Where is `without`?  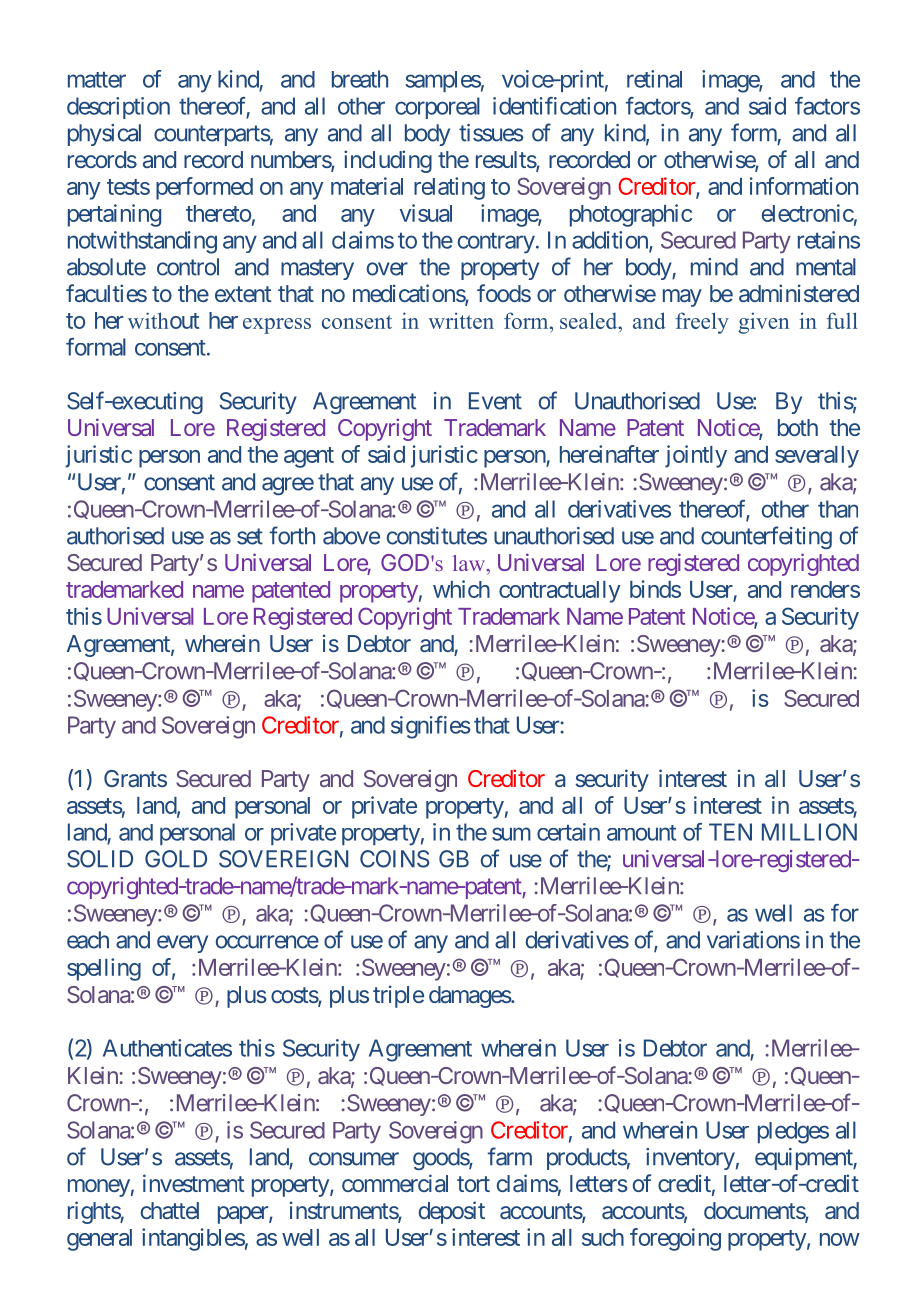 without is located at coordinates (163, 320).
